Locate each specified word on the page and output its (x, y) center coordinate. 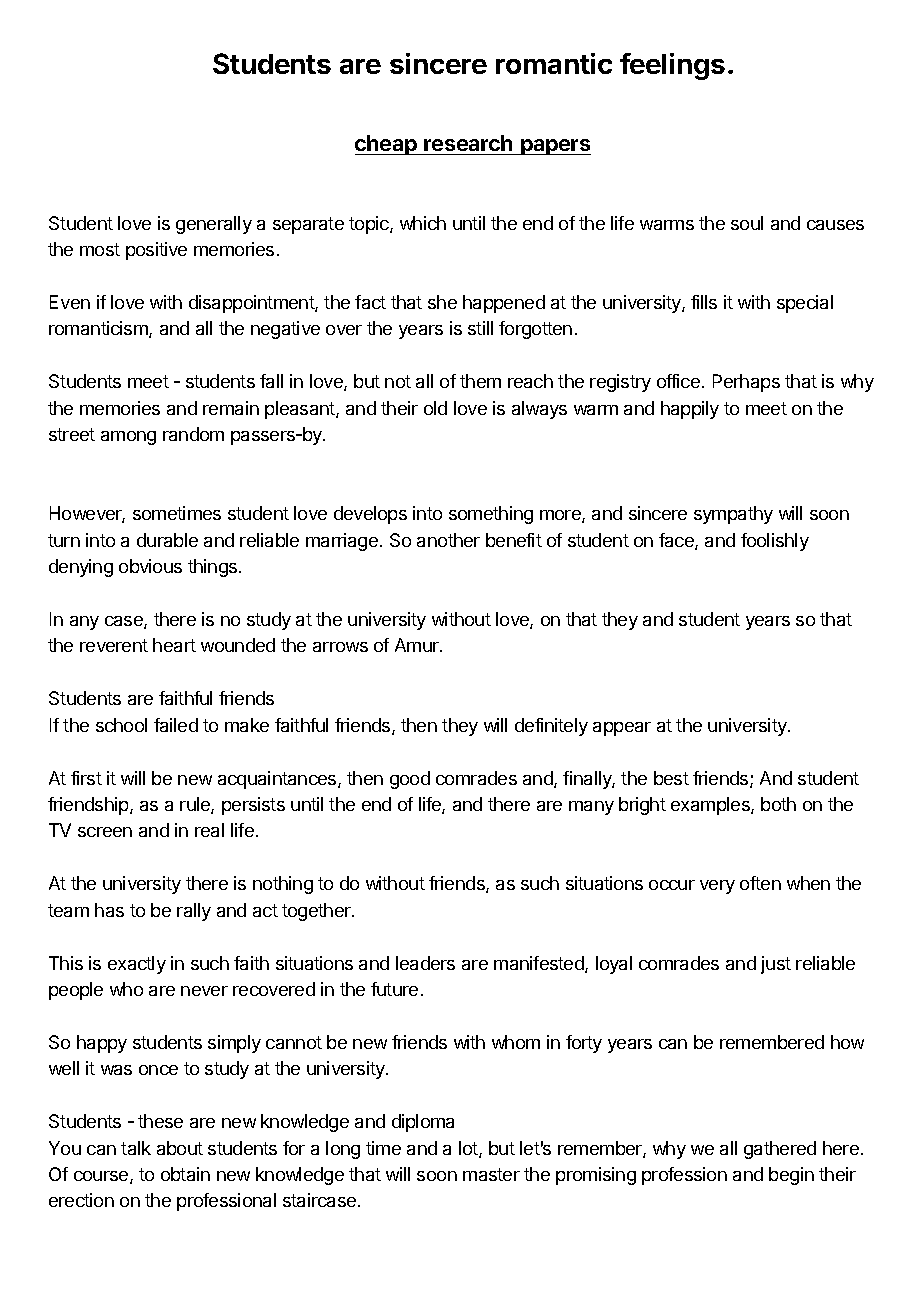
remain (231, 408)
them (480, 381)
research (468, 145)
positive (156, 251)
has (109, 910)
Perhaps (746, 383)
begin (791, 1176)
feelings (672, 66)
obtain (185, 1174)
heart (174, 645)
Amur (418, 645)
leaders (425, 963)
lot (469, 1149)
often (760, 883)
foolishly (775, 542)
